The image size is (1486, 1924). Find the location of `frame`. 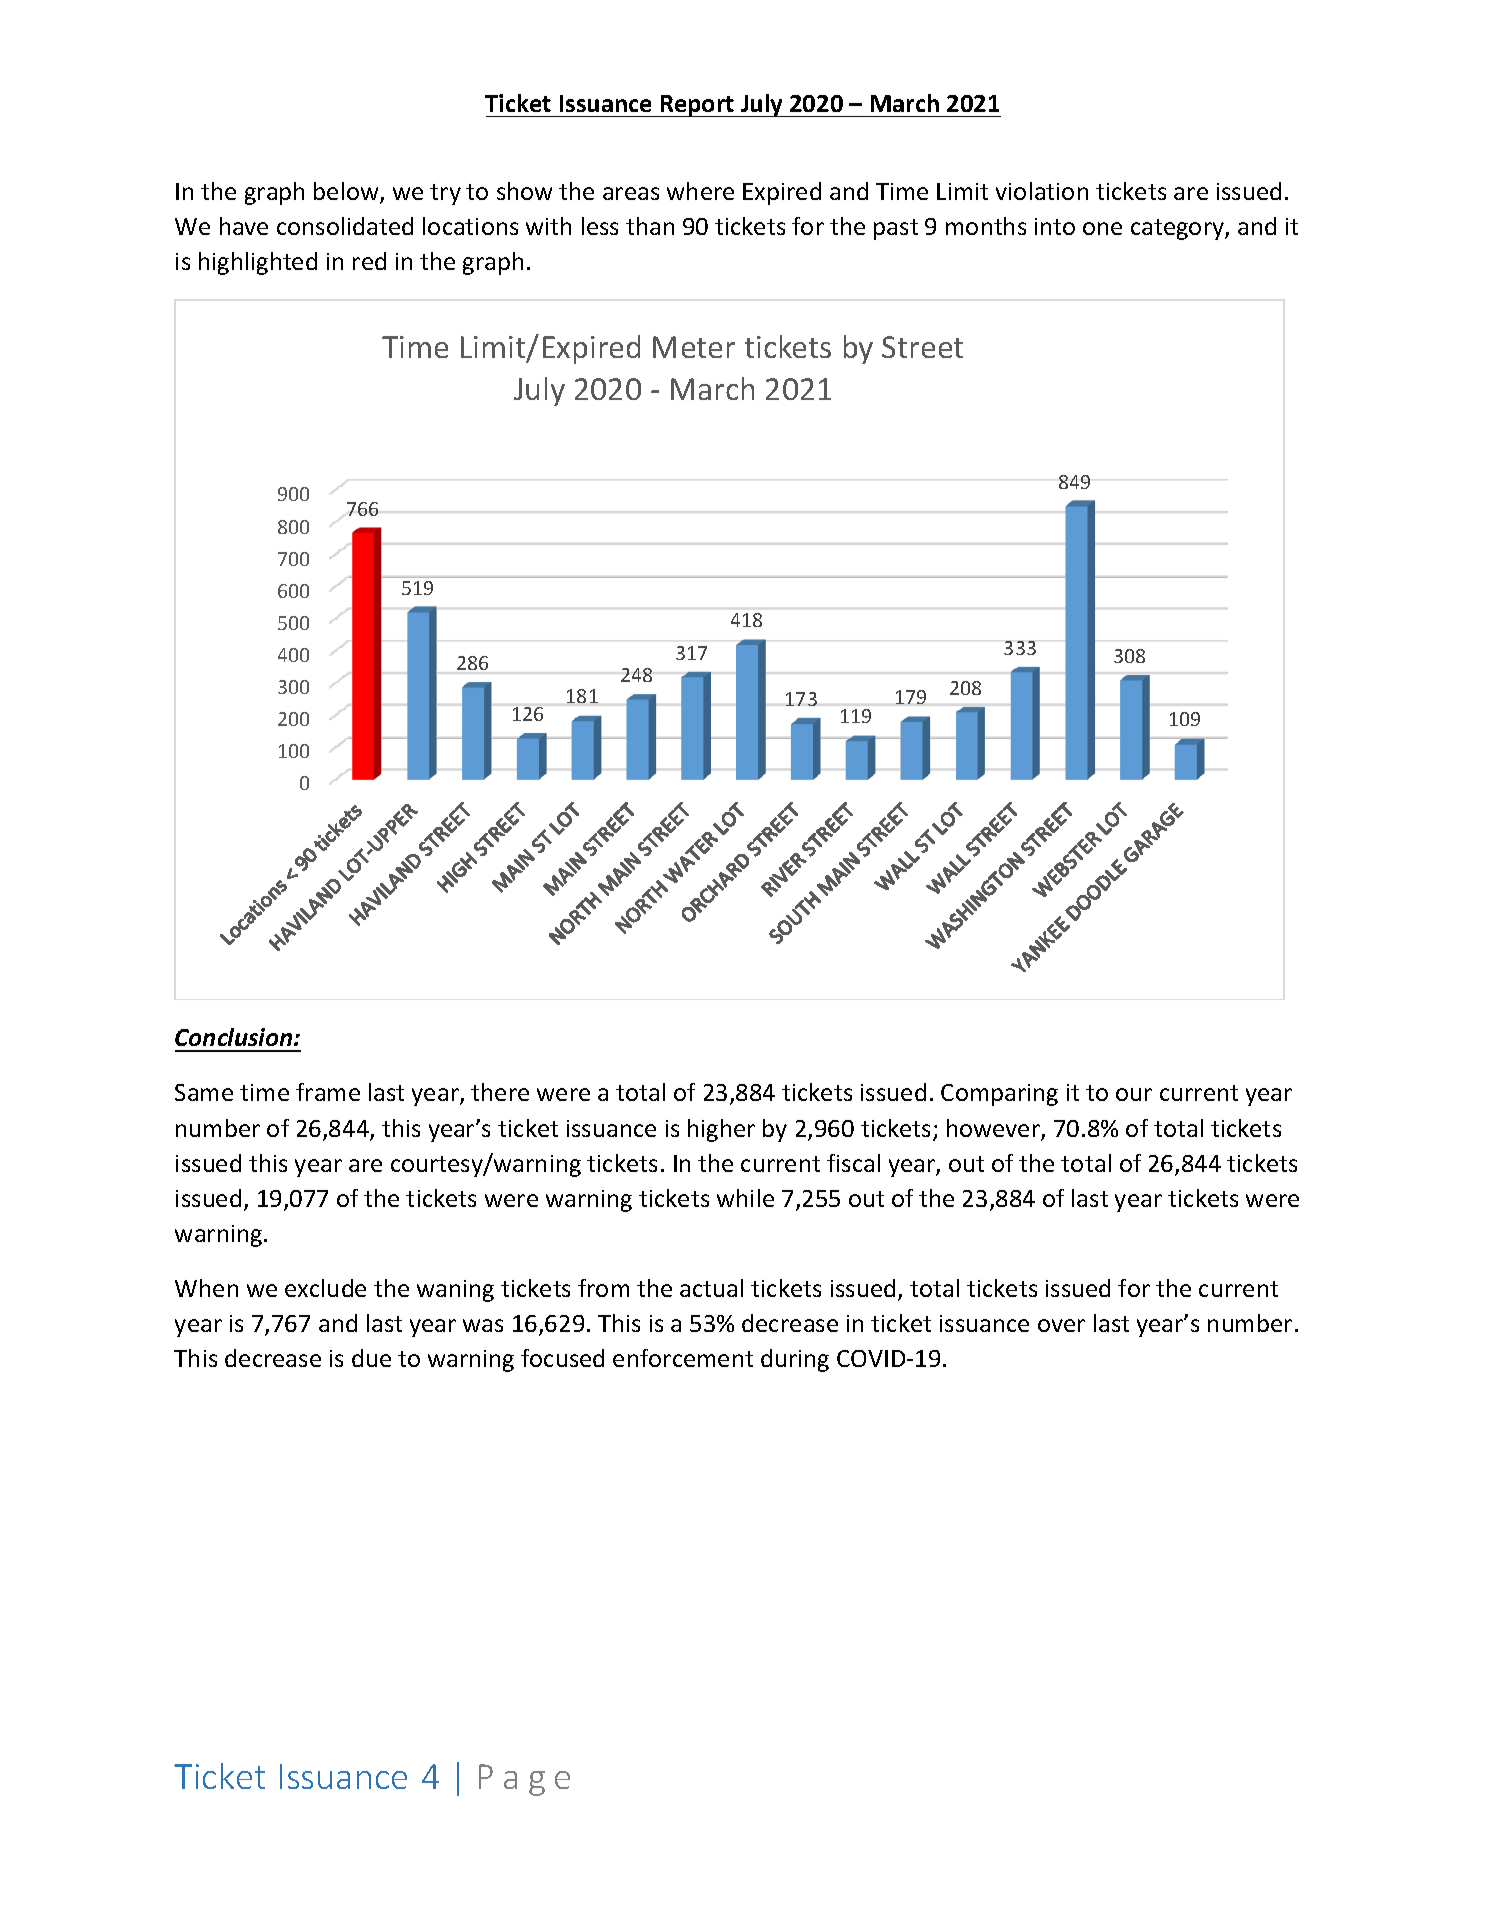

frame is located at coordinates (328, 1092).
